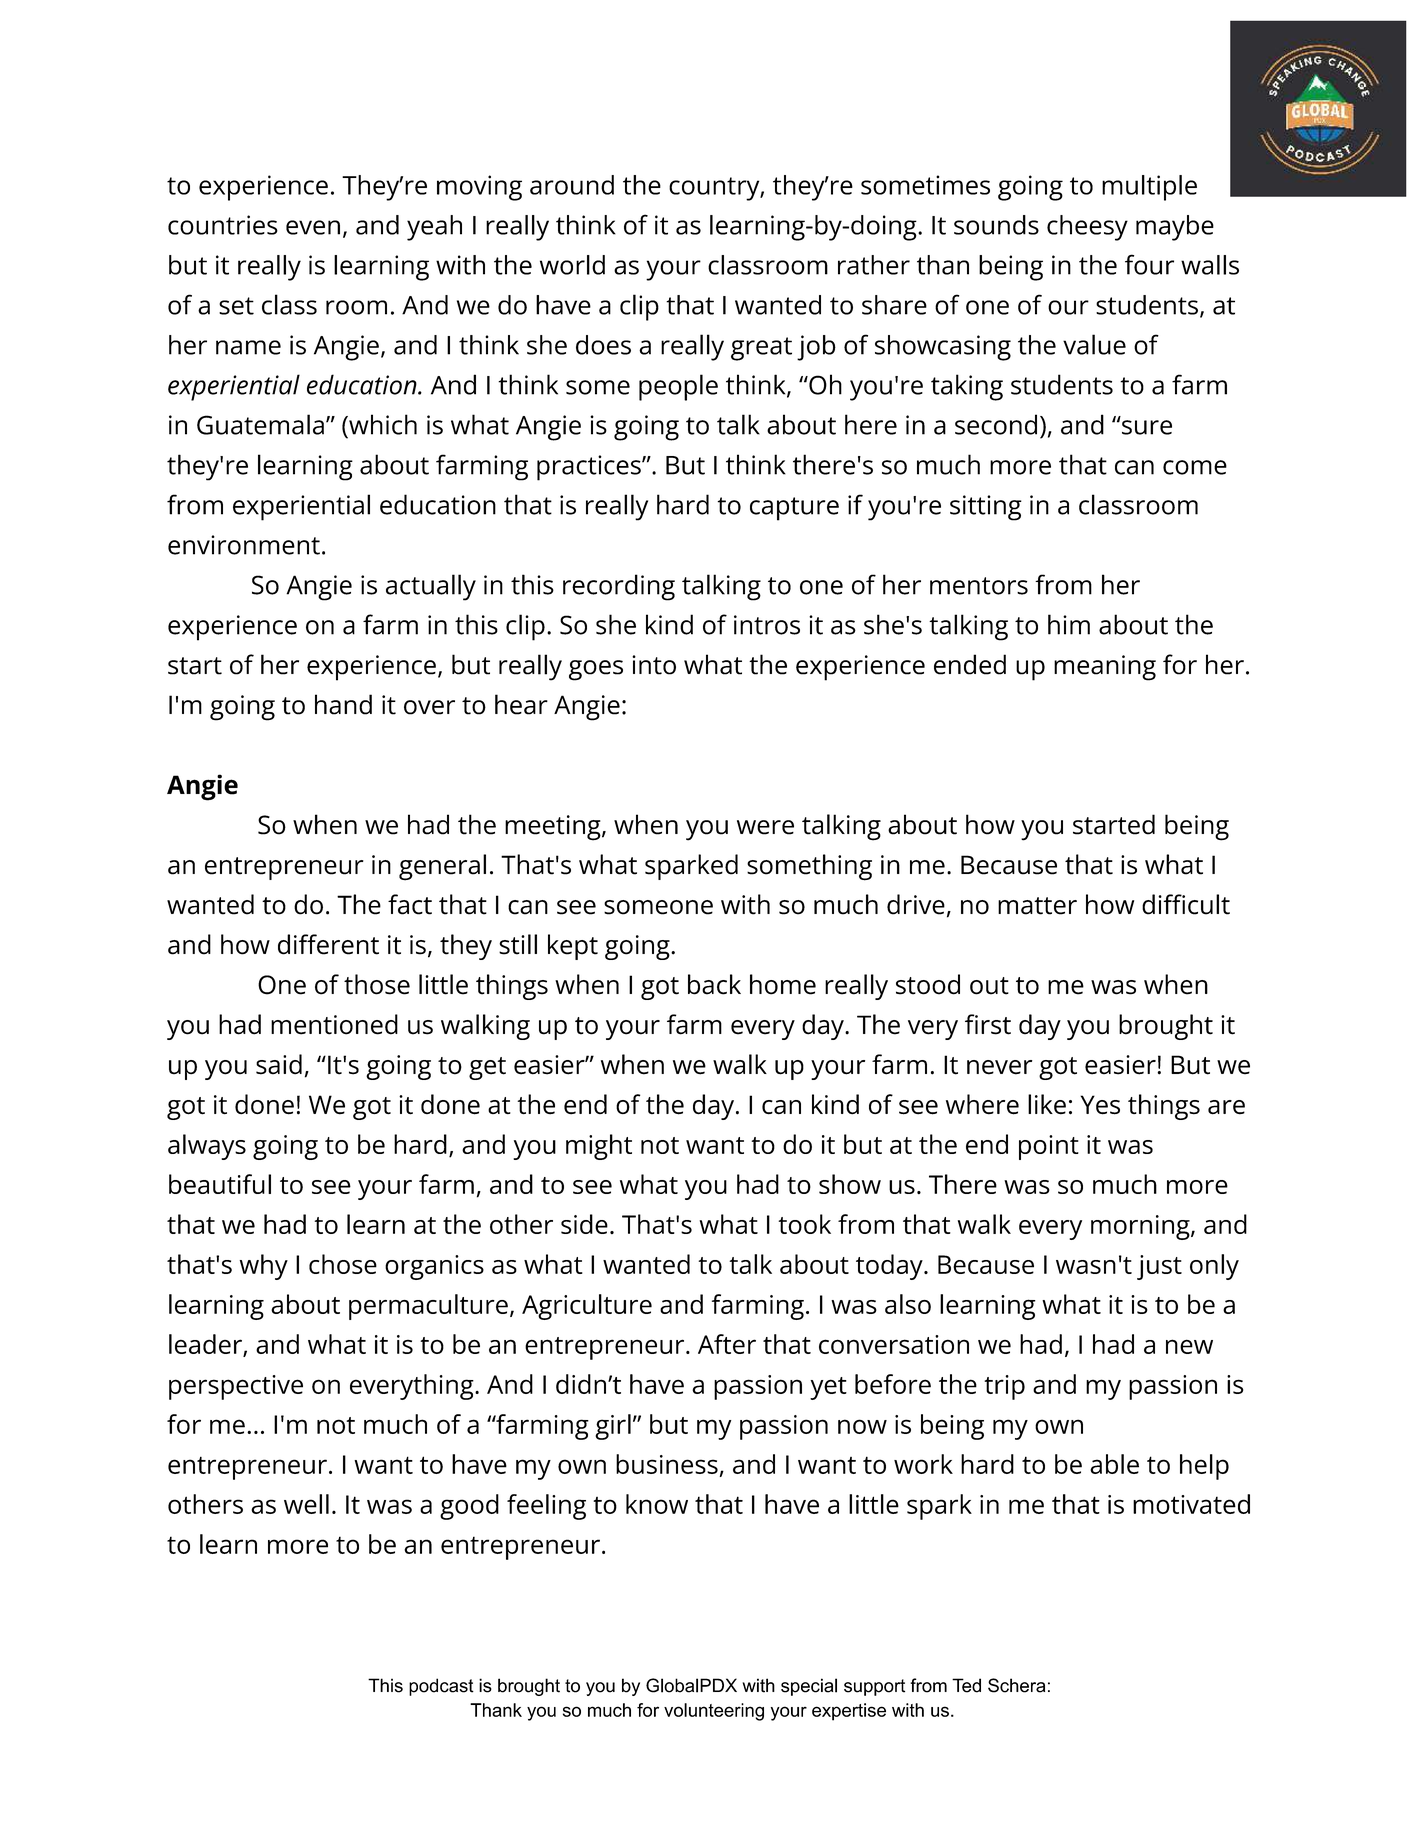  Describe the element at coordinates (714, 1712) in the screenshot. I see `volunteering` at that location.
